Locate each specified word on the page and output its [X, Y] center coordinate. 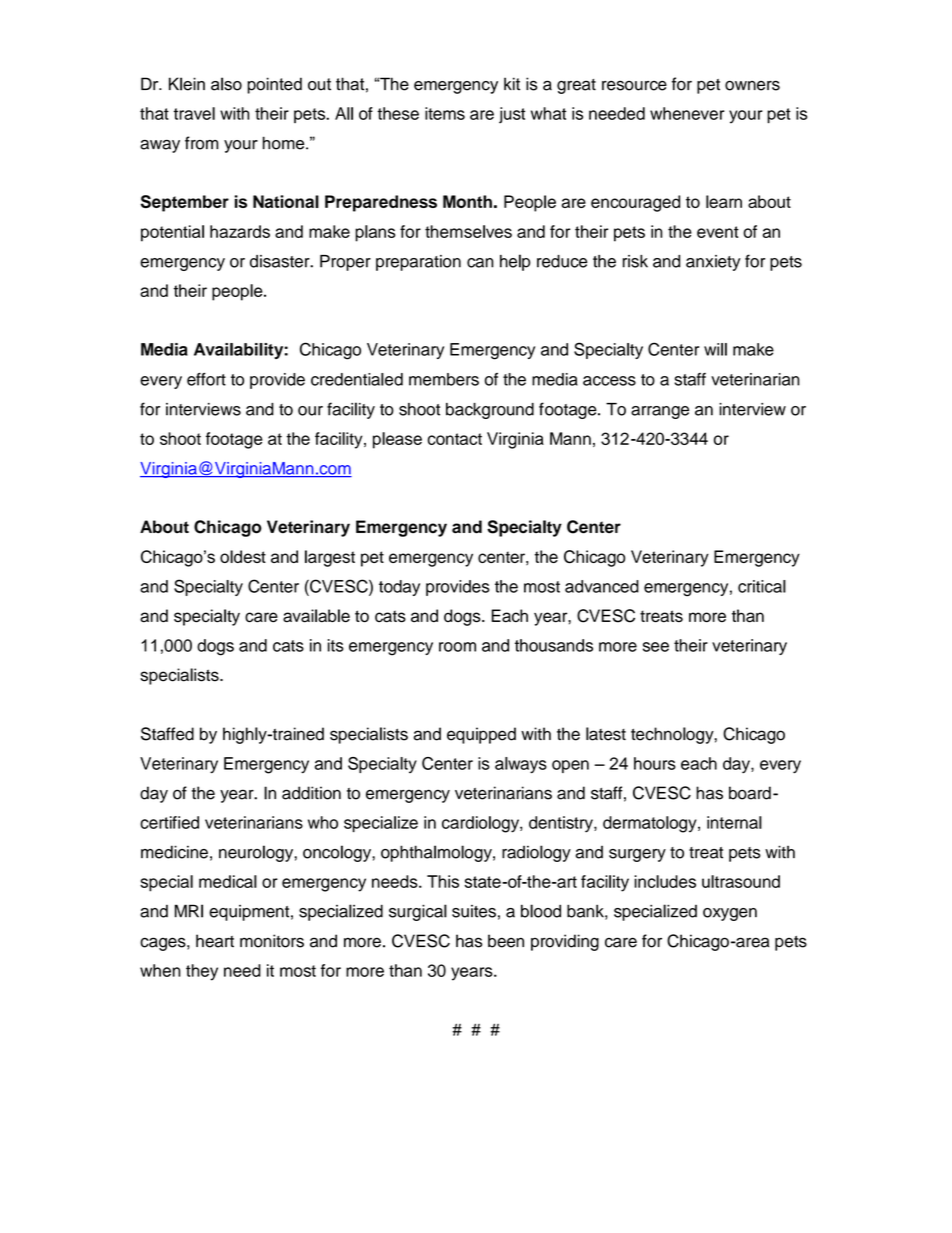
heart [215, 941]
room [457, 647]
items [445, 113]
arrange [660, 412]
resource [634, 85]
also [226, 84]
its [336, 645]
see [656, 647]
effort [206, 379]
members [444, 379]
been [506, 941]
